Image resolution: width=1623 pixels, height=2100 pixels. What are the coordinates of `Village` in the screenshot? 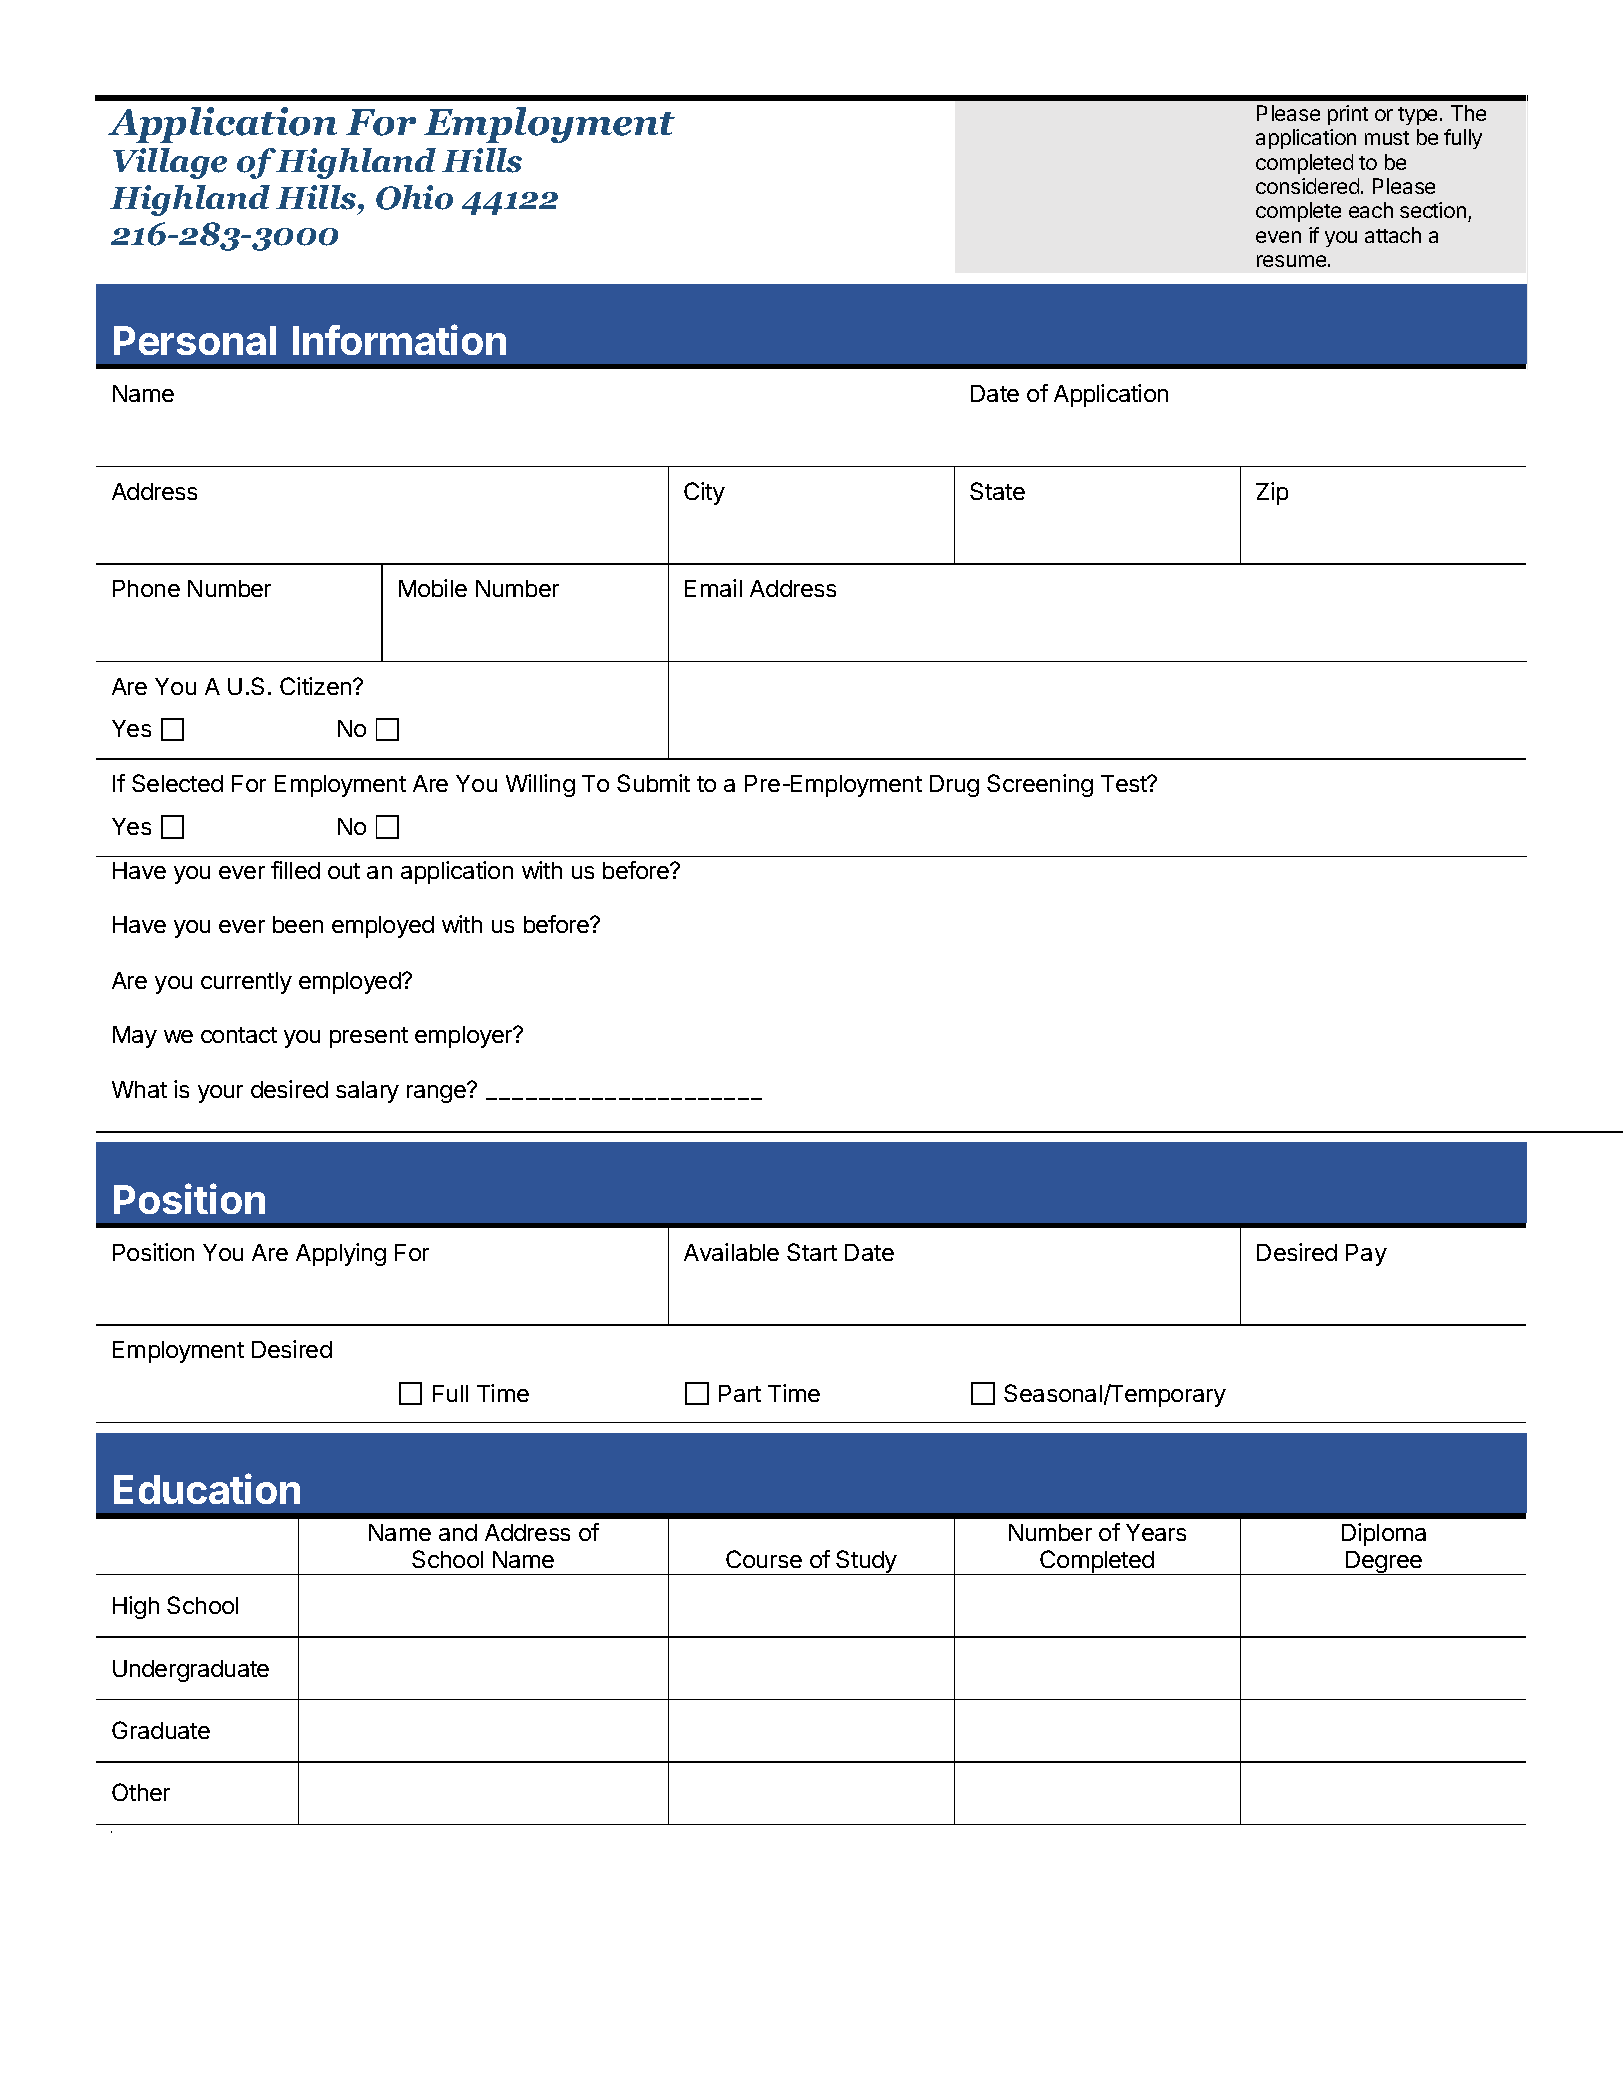 It's located at (170, 163).
